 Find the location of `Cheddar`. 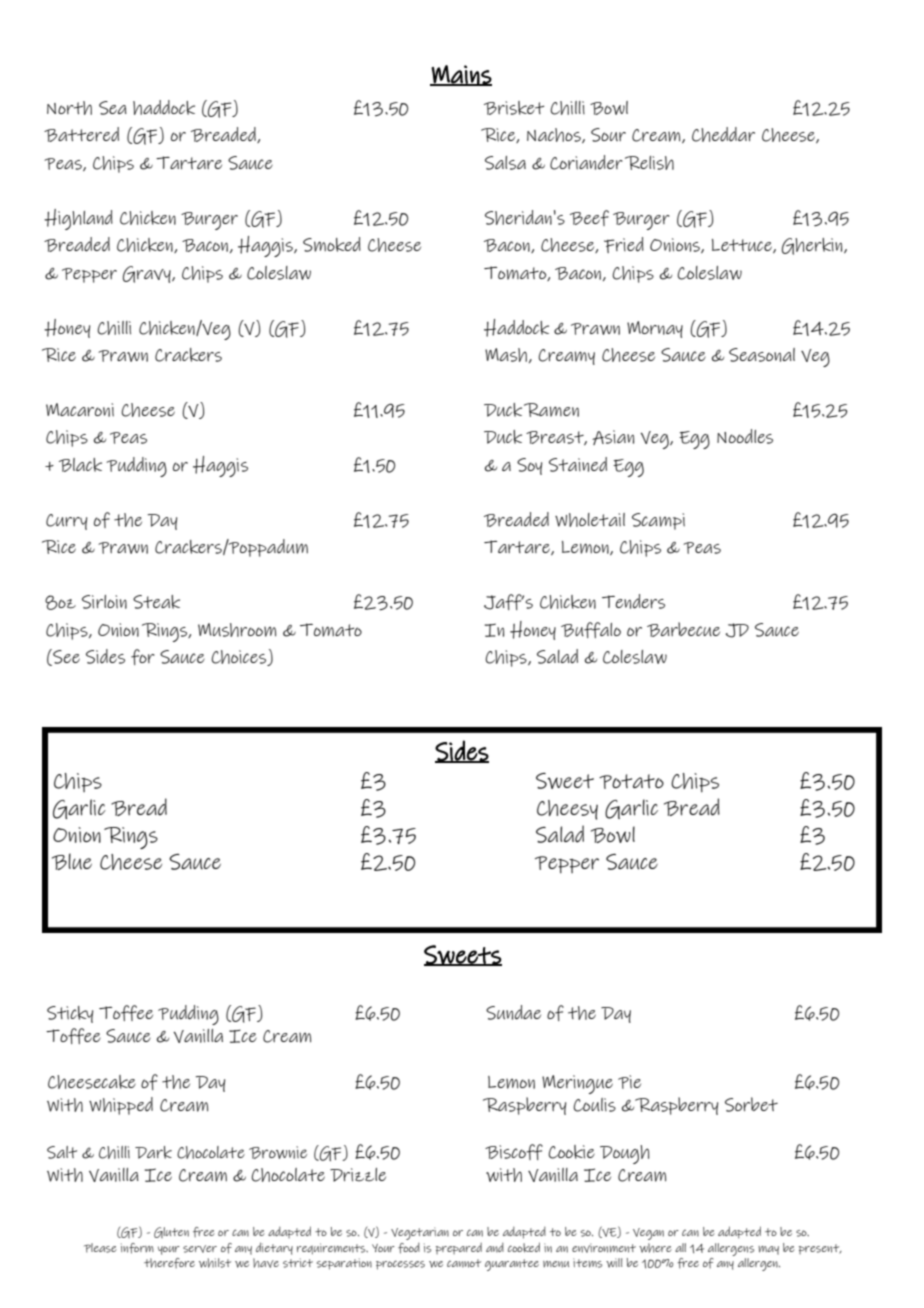

Cheddar is located at coordinates (723, 134).
